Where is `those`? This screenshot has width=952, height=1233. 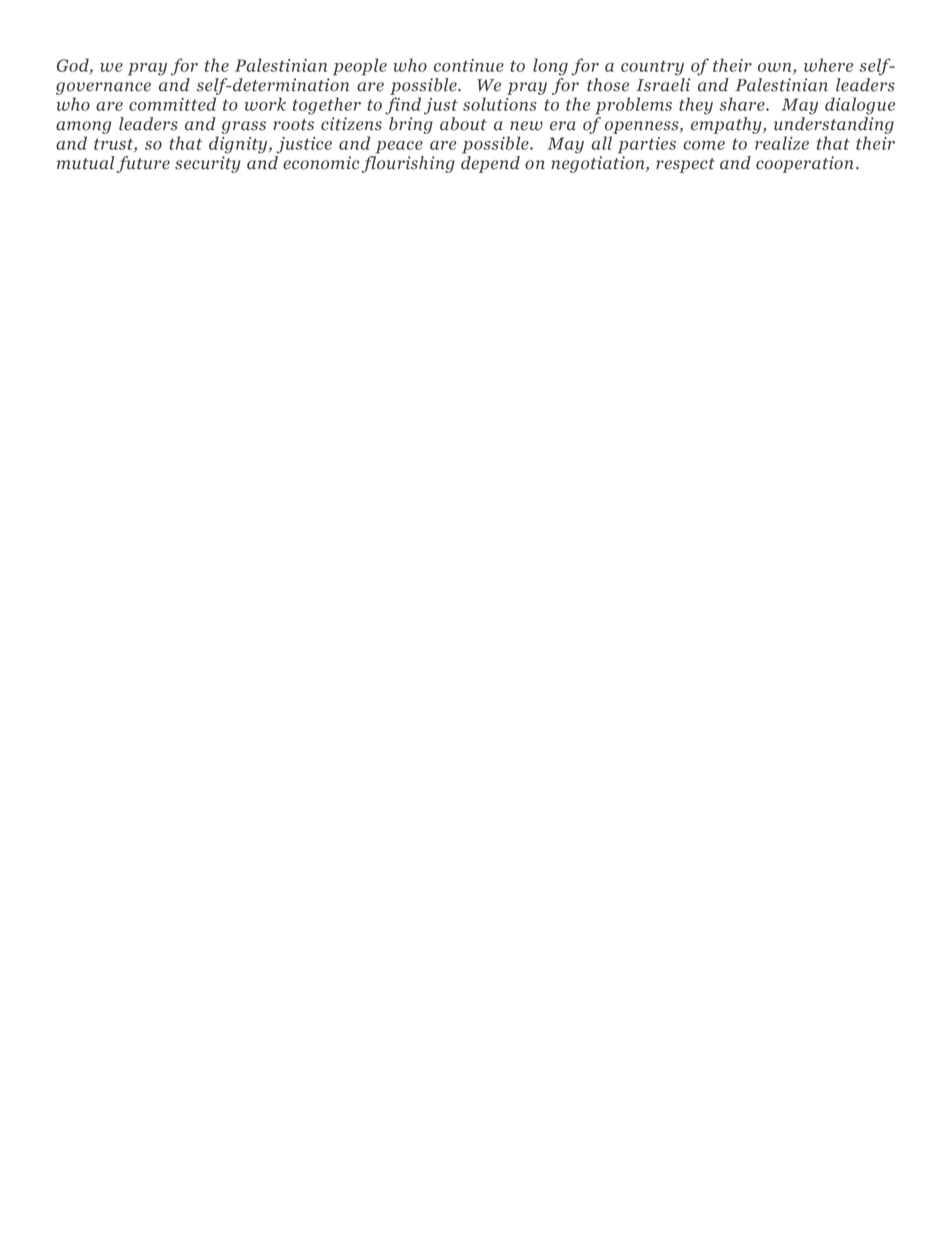 those is located at coordinates (608, 85).
